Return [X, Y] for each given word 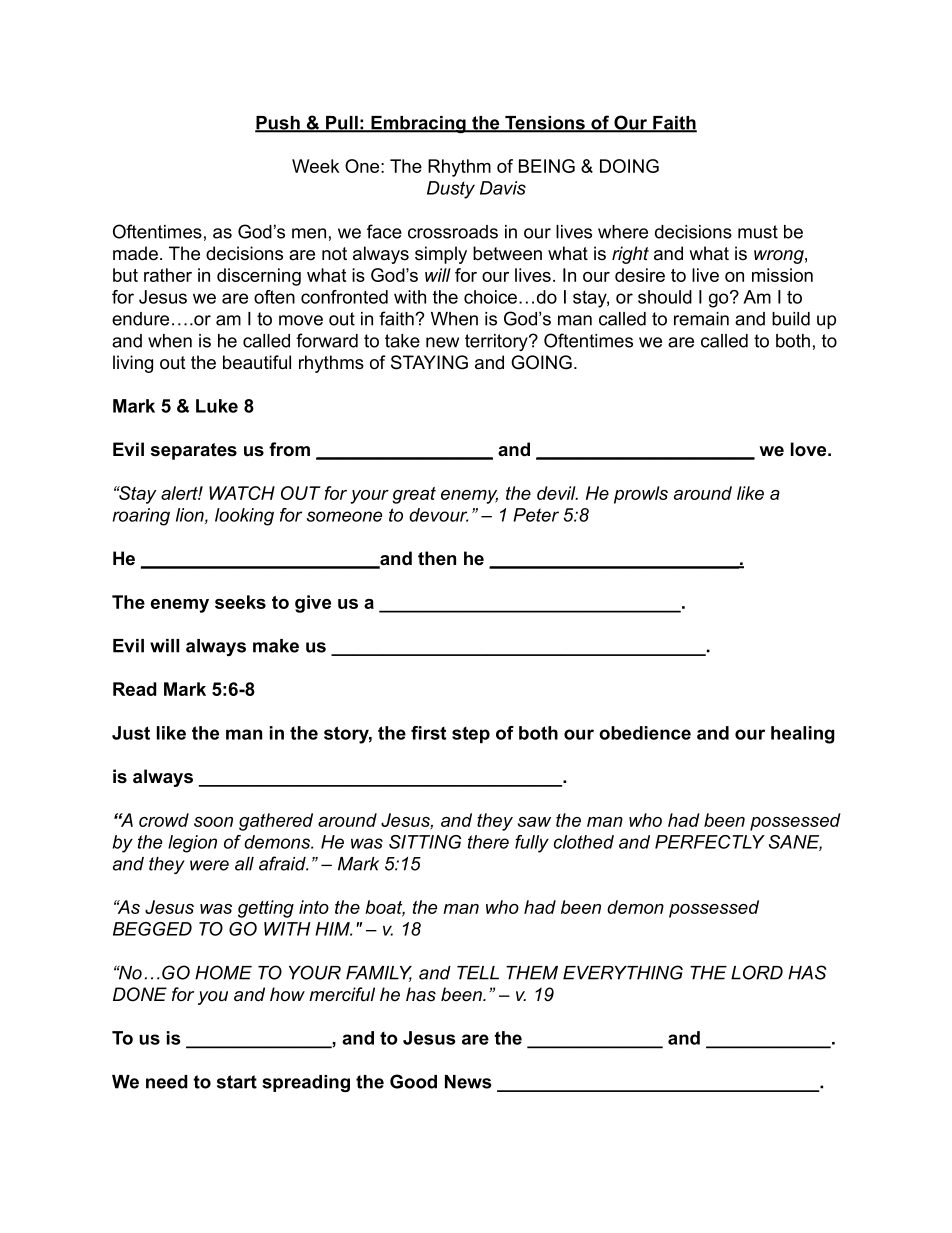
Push [278, 124]
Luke [217, 406]
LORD [757, 972]
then [437, 558]
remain [701, 319]
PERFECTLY [710, 842]
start [237, 1082]
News [468, 1082]
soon [213, 822]
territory [497, 342]
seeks [240, 602]
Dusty [451, 190]
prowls [641, 495]
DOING [629, 166]
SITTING [425, 842]
